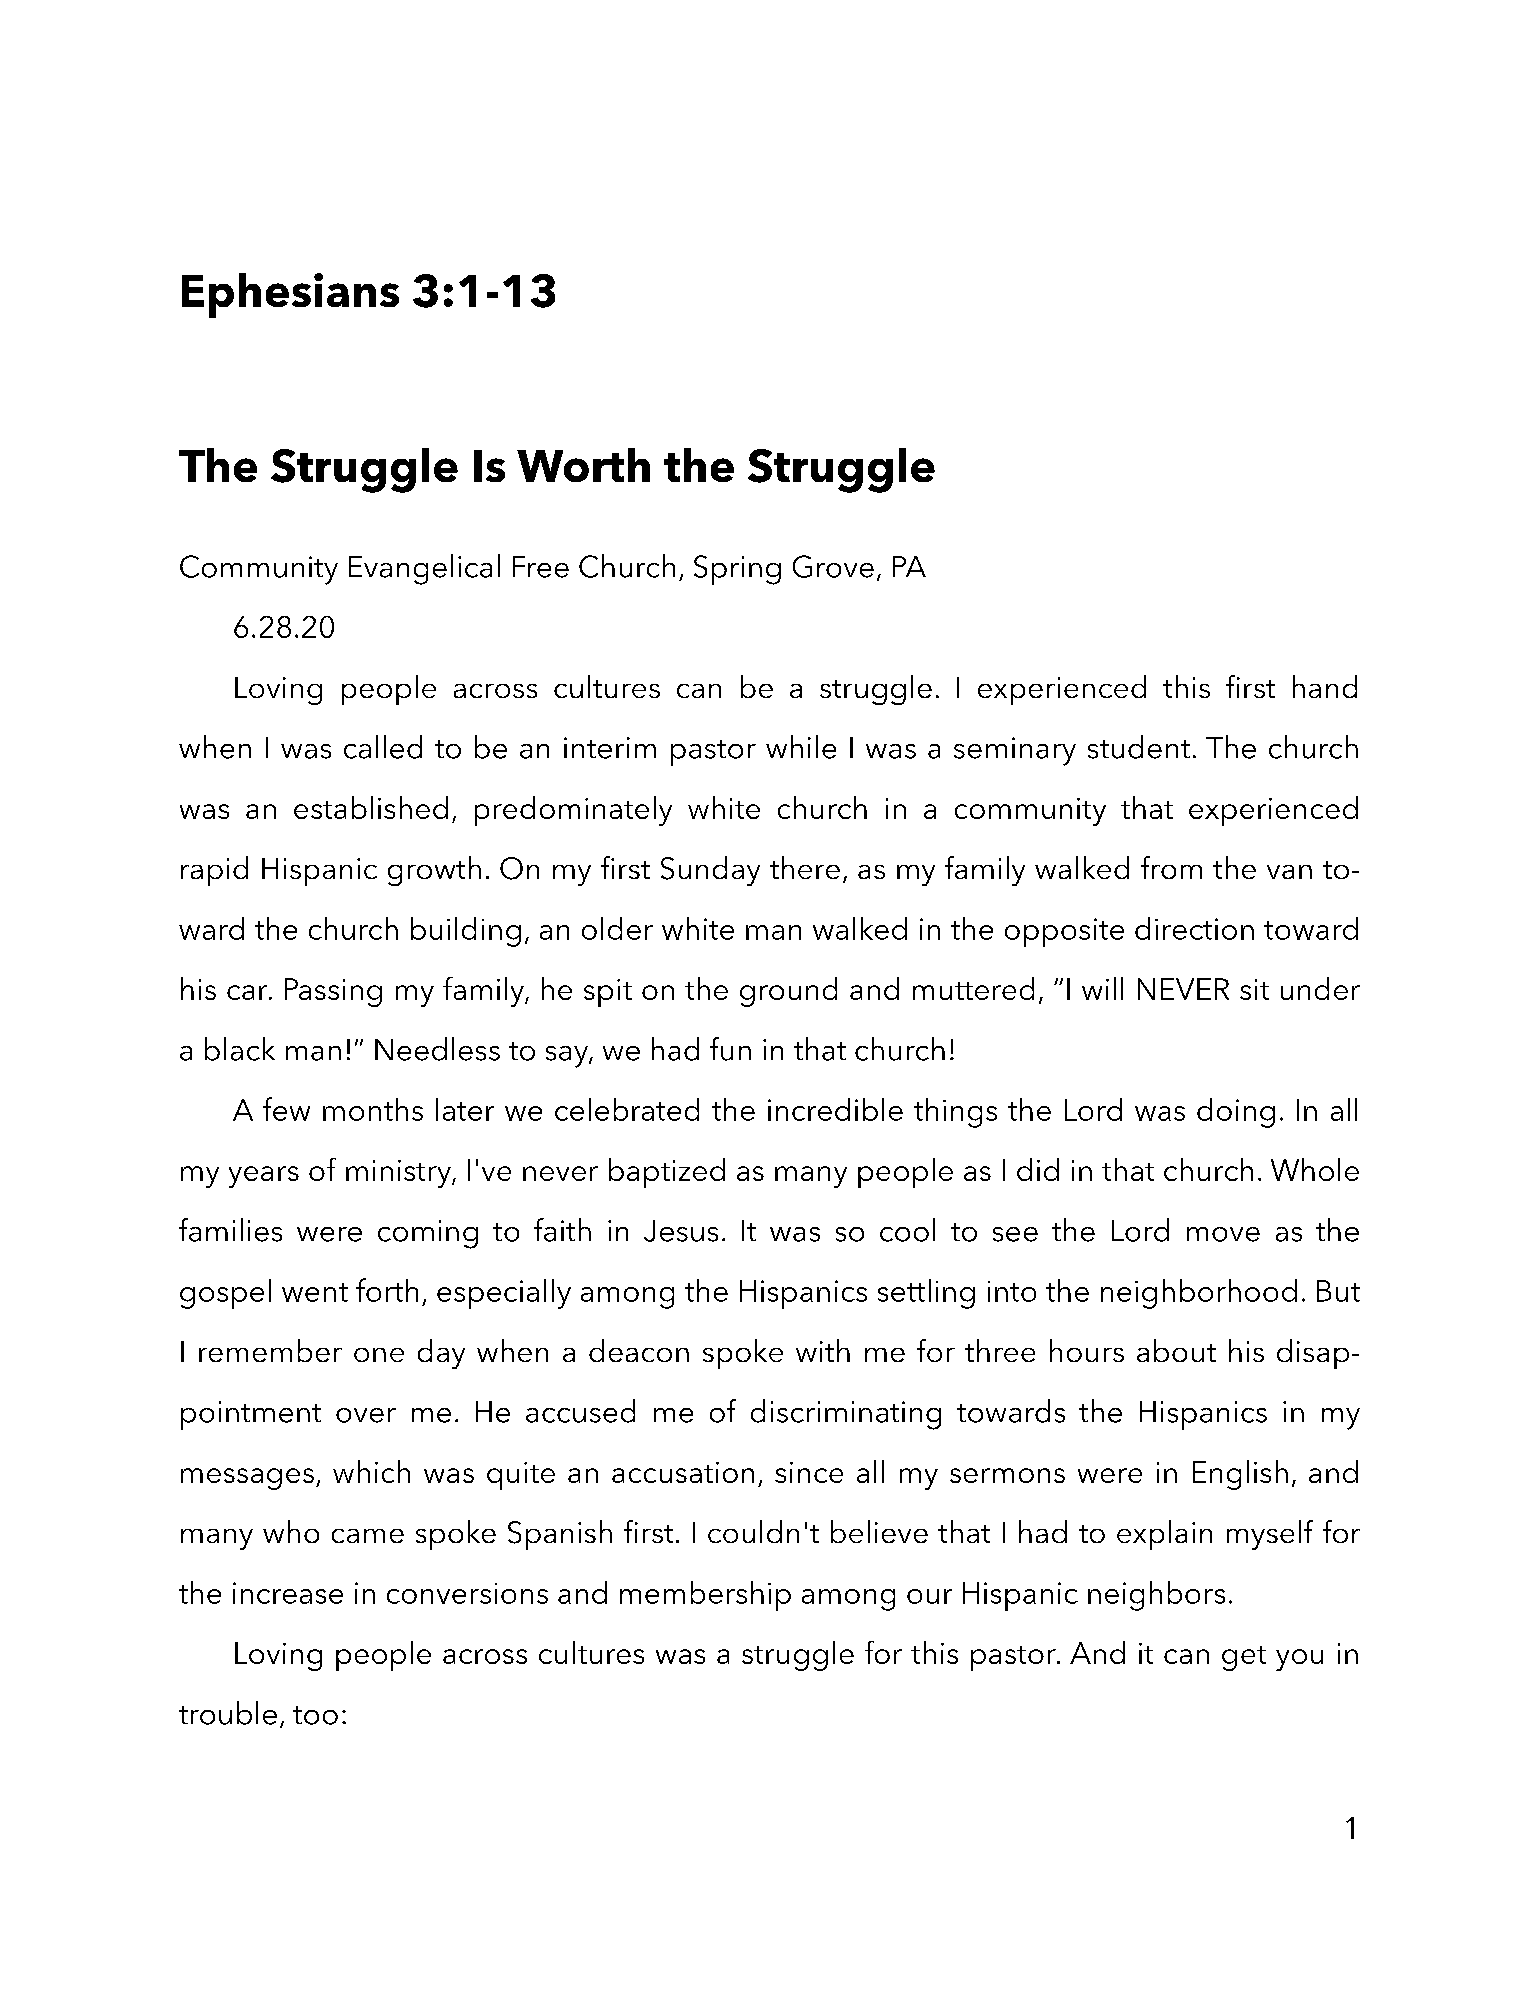 Image resolution: width=1539 pixels, height=1992 pixels. What do you see at coordinates (681, 1231) in the screenshot?
I see `Jesus` at bounding box center [681, 1231].
